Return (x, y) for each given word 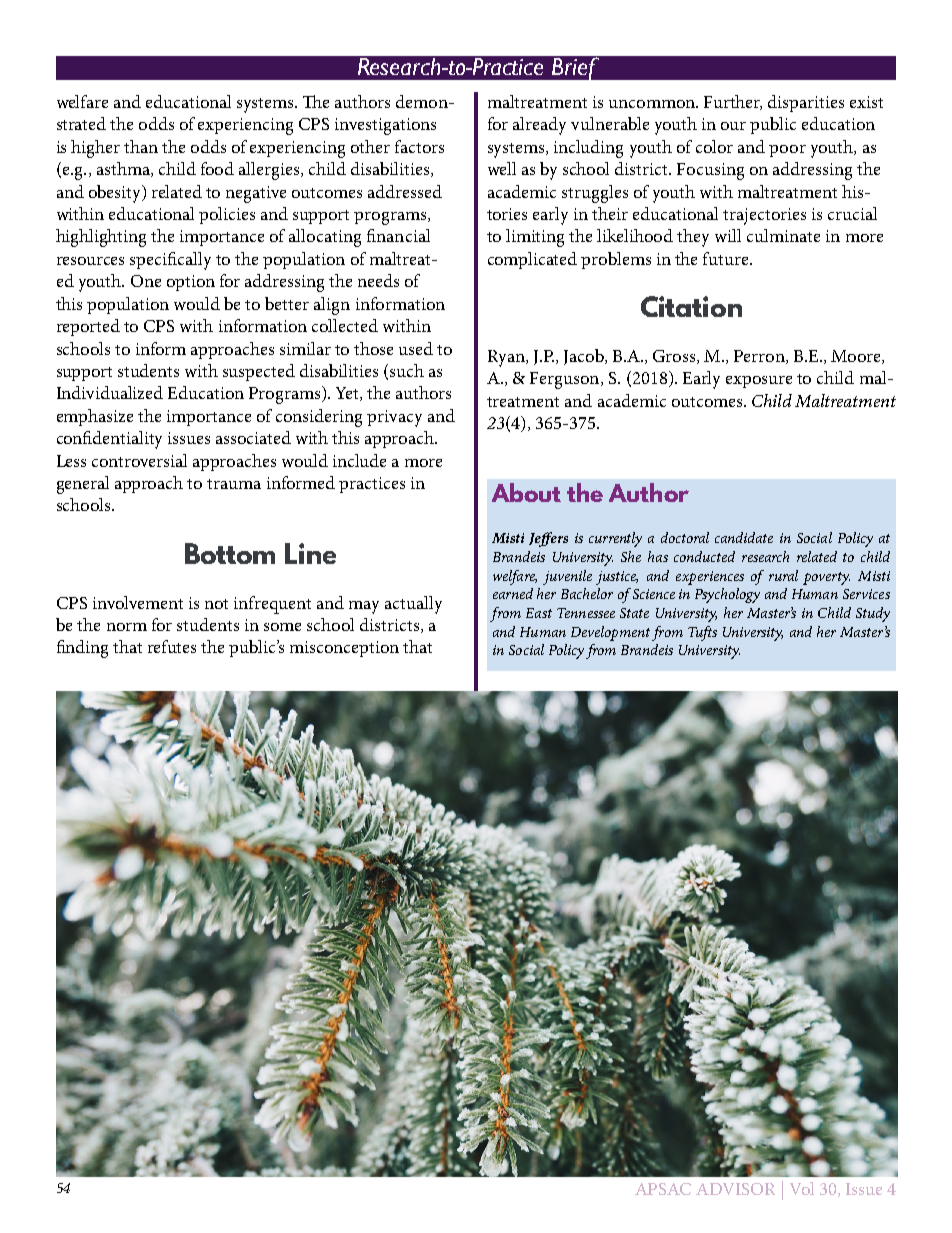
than (141, 146)
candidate (744, 537)
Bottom (230, 553)
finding (82, 649)
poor (787, 151)
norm (127, 627)
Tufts (702, 633)
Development (610, 633)
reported (88, 327)
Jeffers (548, 539)
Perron (760, 357)
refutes (172, 646)
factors (419, 146)
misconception (344, 649)
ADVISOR (735, 1189)
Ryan (507, 358)
